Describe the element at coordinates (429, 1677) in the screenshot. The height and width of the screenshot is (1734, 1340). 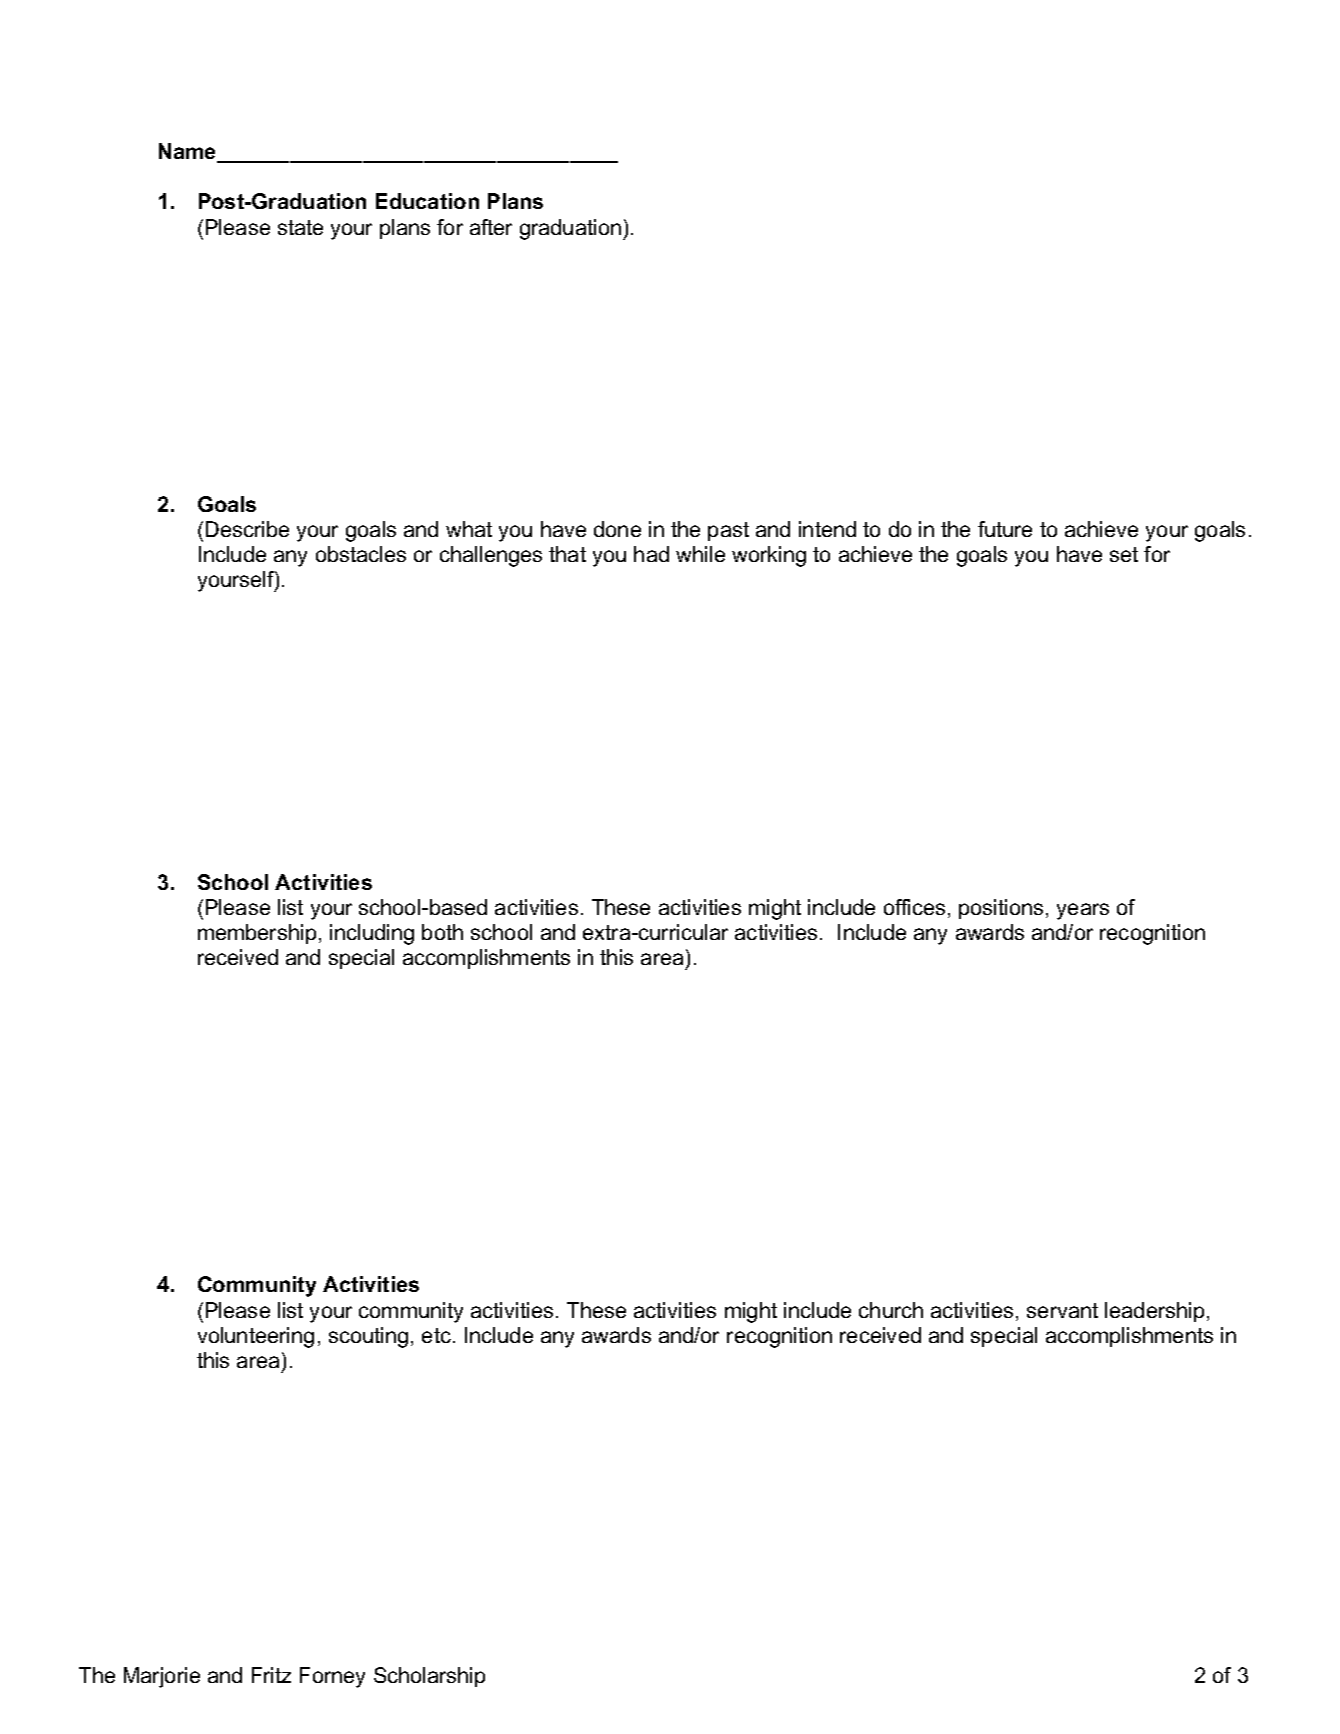
I see `Scholarship` at that location.
